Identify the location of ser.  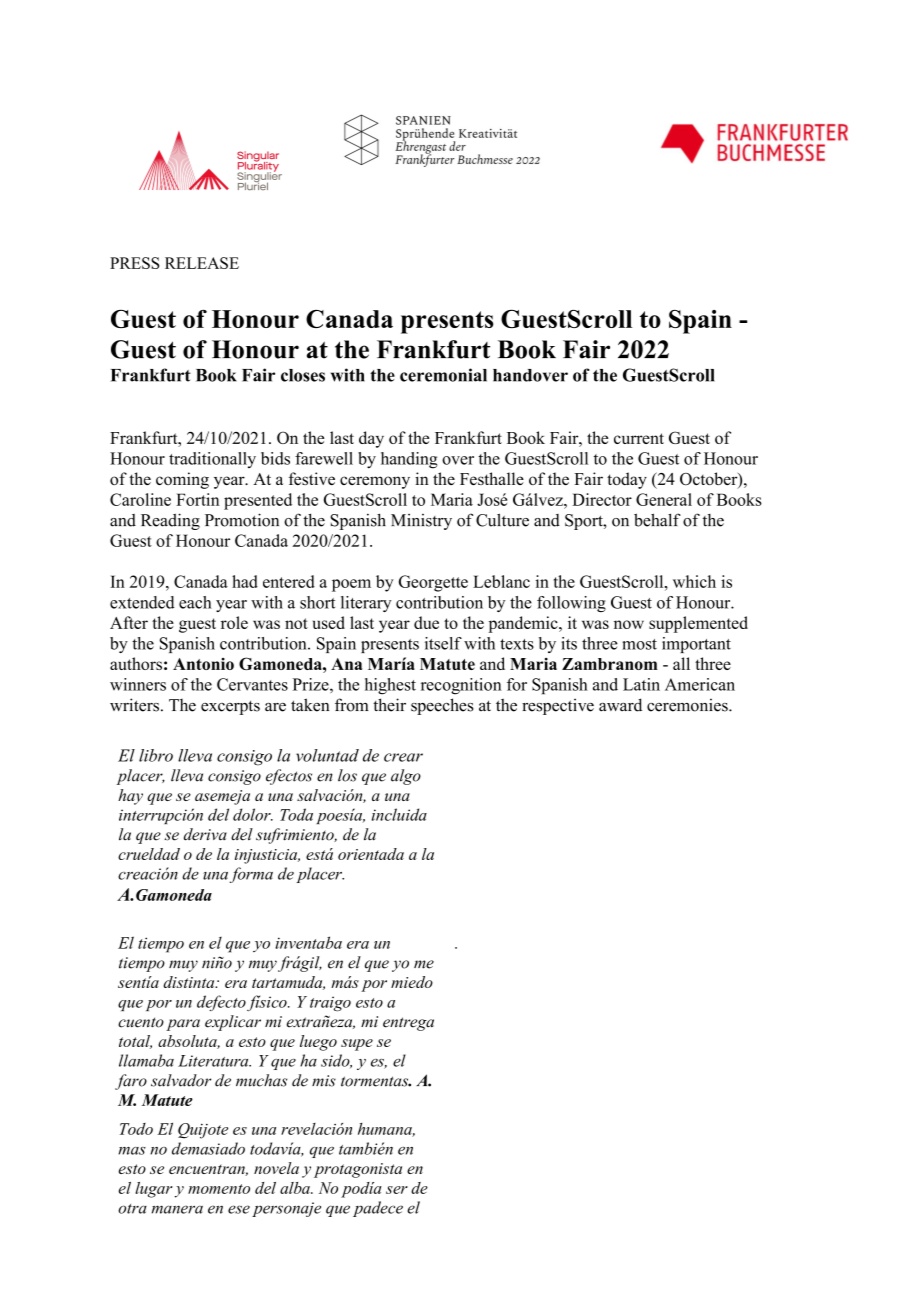
(397, 1190).
